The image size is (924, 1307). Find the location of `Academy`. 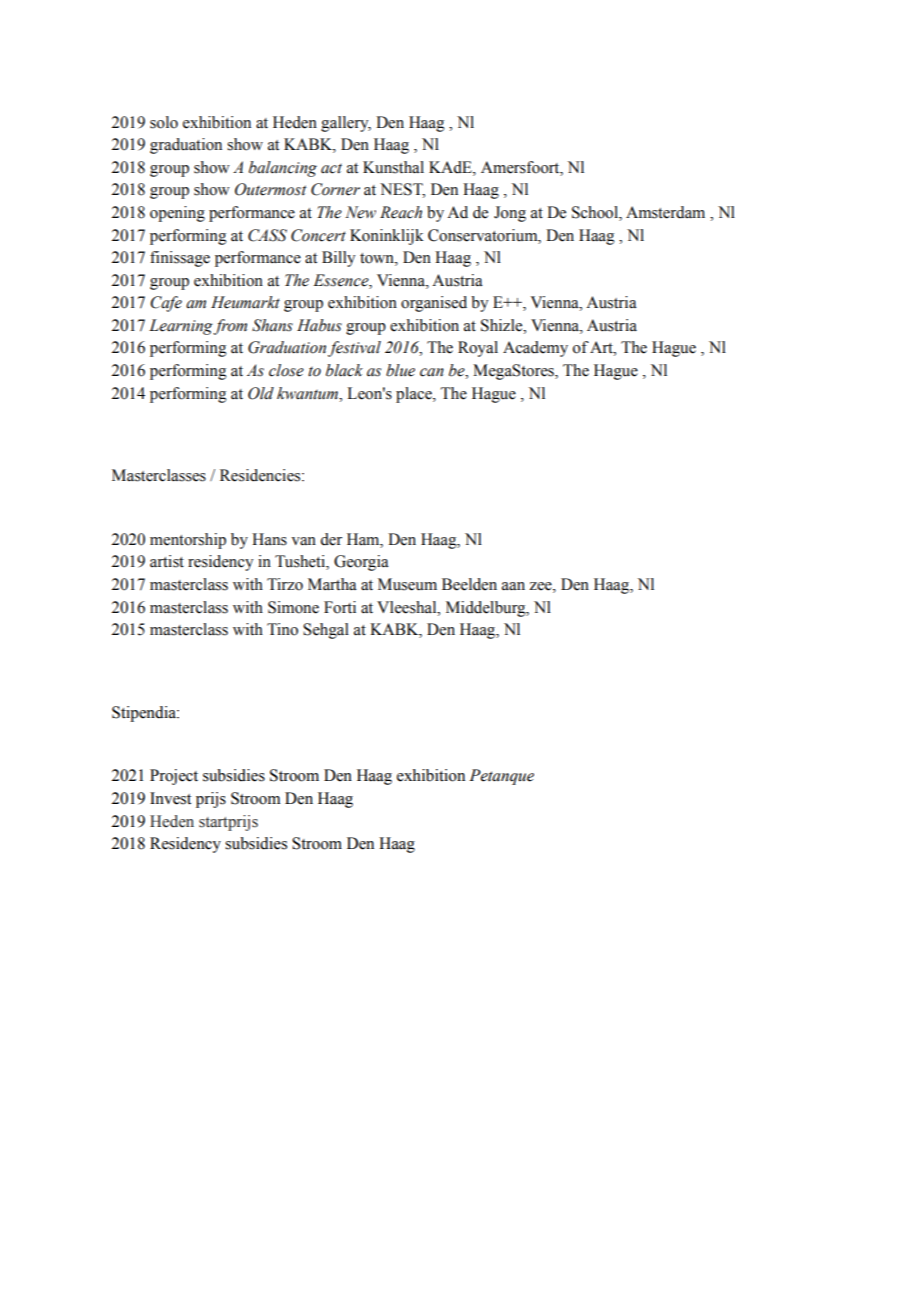

Academy is located at coordinates (535, 349).
